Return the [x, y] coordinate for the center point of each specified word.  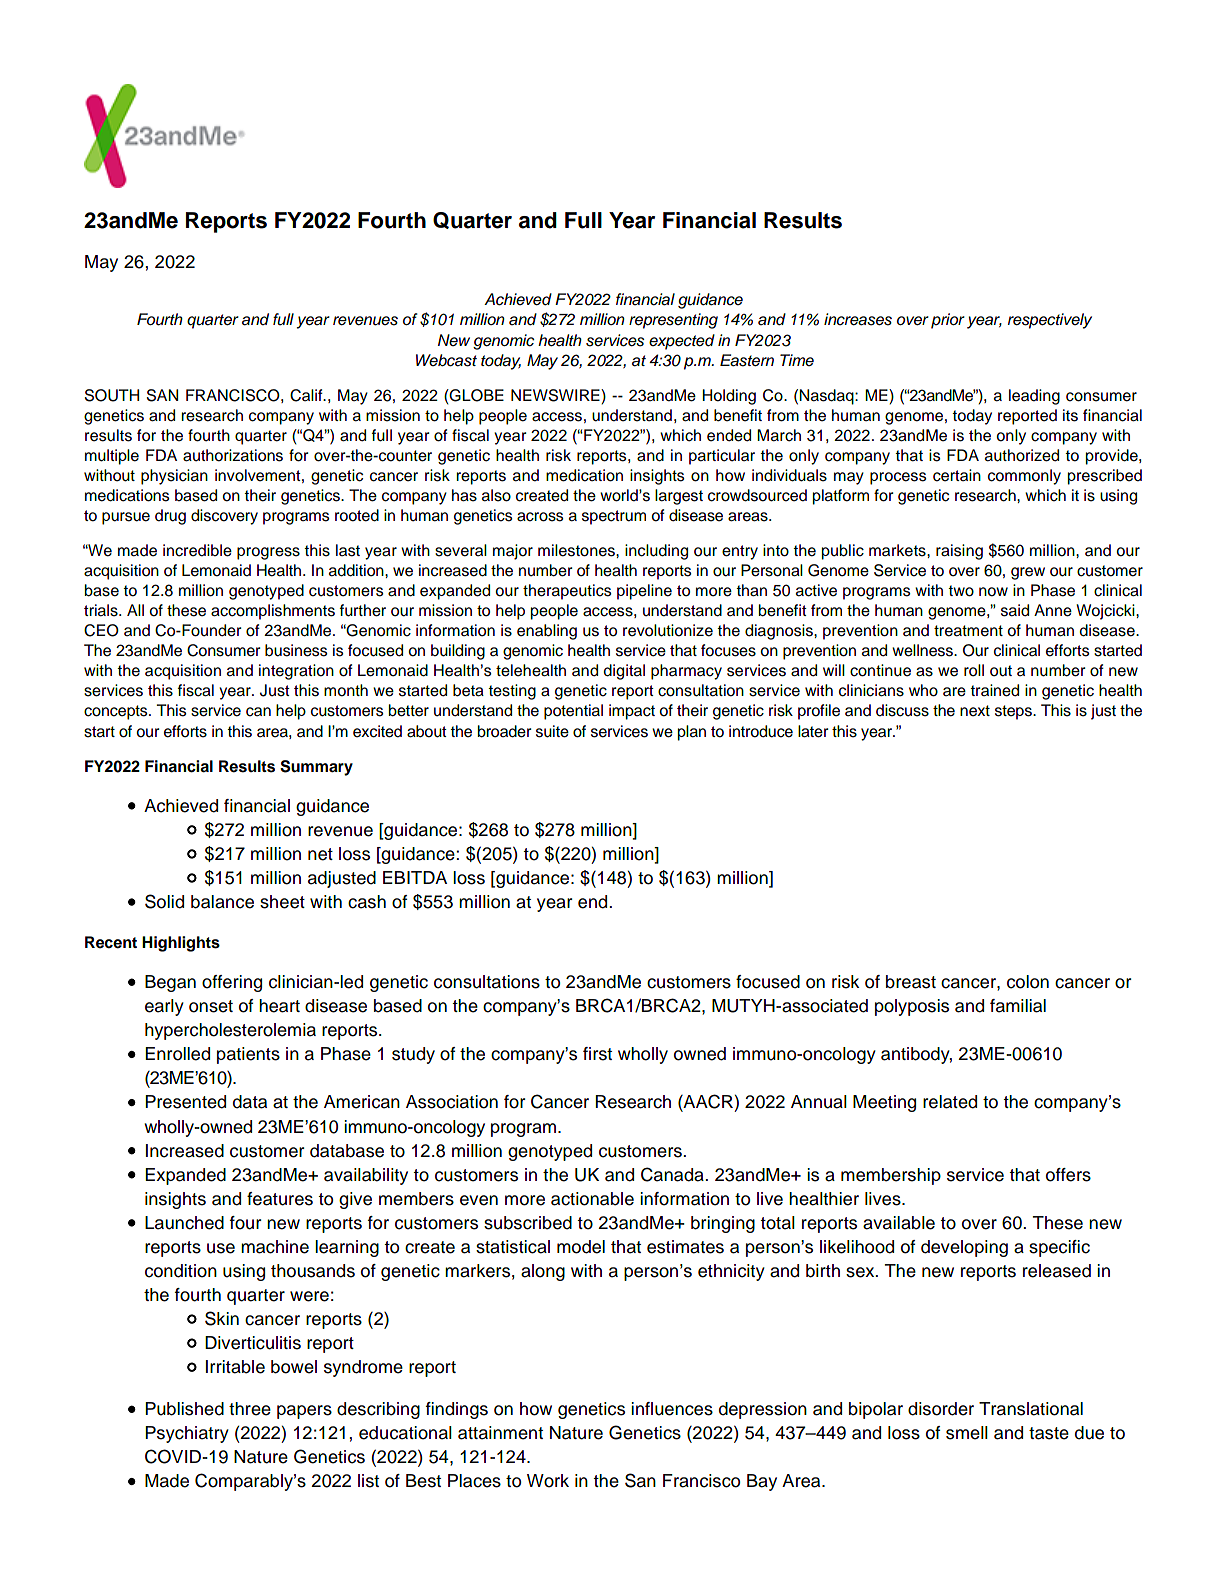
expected [682, 342]
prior [948, 321]
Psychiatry [187, 1434]
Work [548, 1481]
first [597, 1054]
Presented [185, 1102]
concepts [117, 712]
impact [632, 712]
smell [967, 1433]
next [975, 711]
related [950, 1102]
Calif [307, 395]
